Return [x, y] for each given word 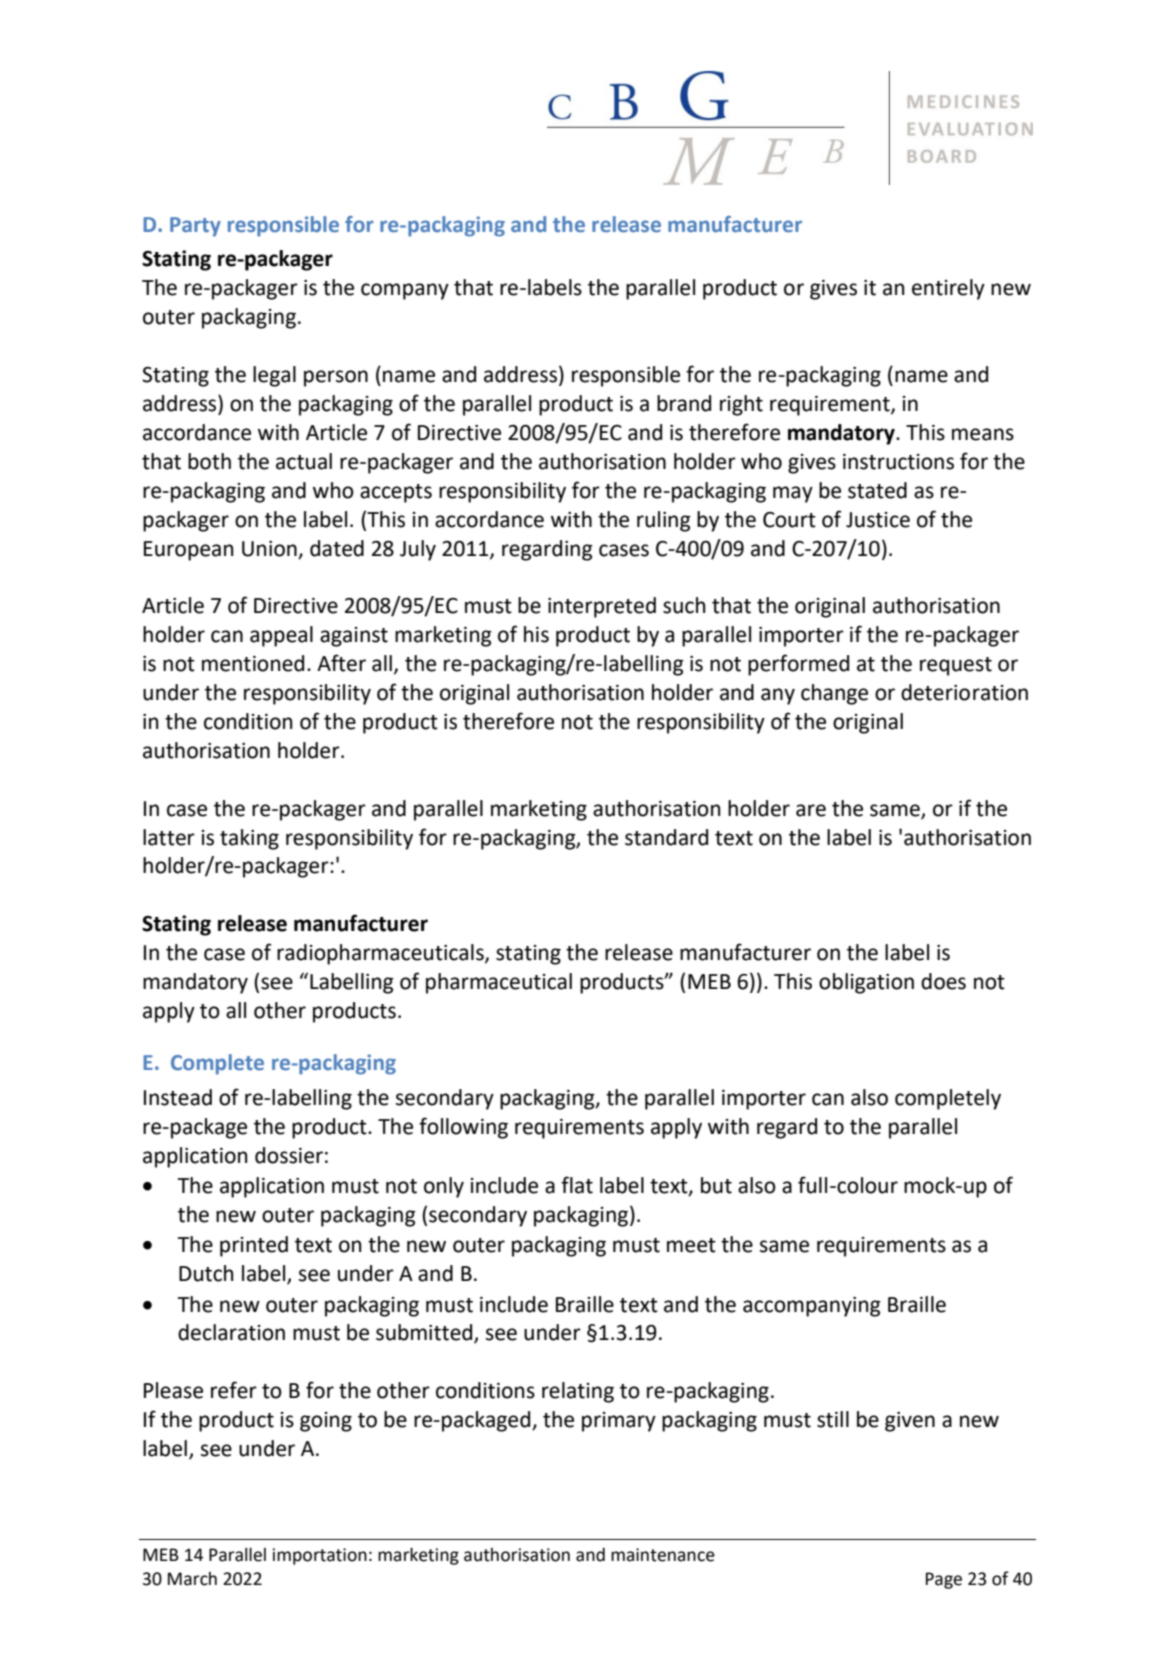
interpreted [602, 607]
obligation [866, 983]
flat [577, 1185]
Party [195, 227]
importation [320, 1556]
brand [684, 403]
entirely [948, 289]
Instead [178, 1097]
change [834, 694]
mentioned [253, 663]
